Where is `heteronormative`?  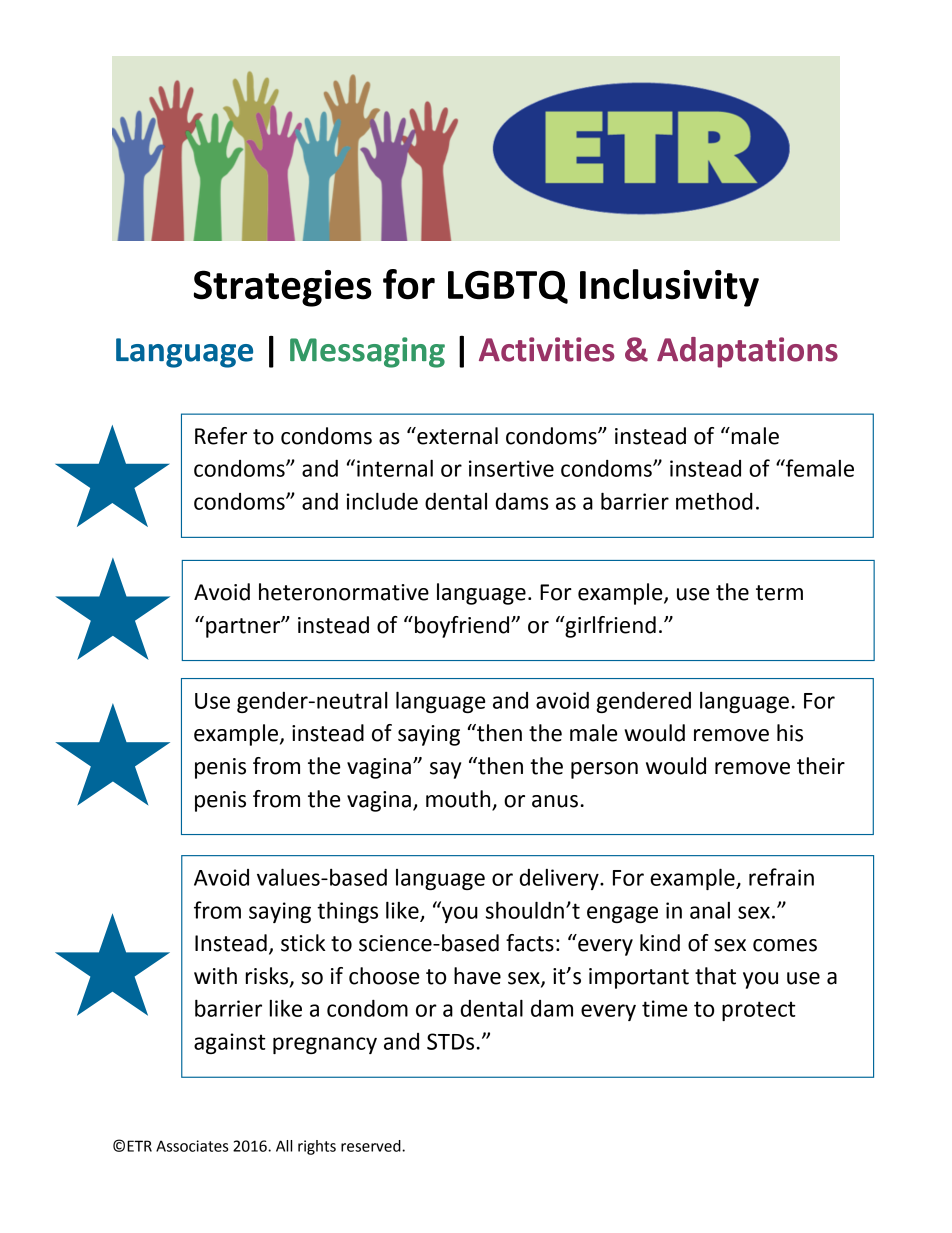 heteronormative is located at coordinates (344, 592).
